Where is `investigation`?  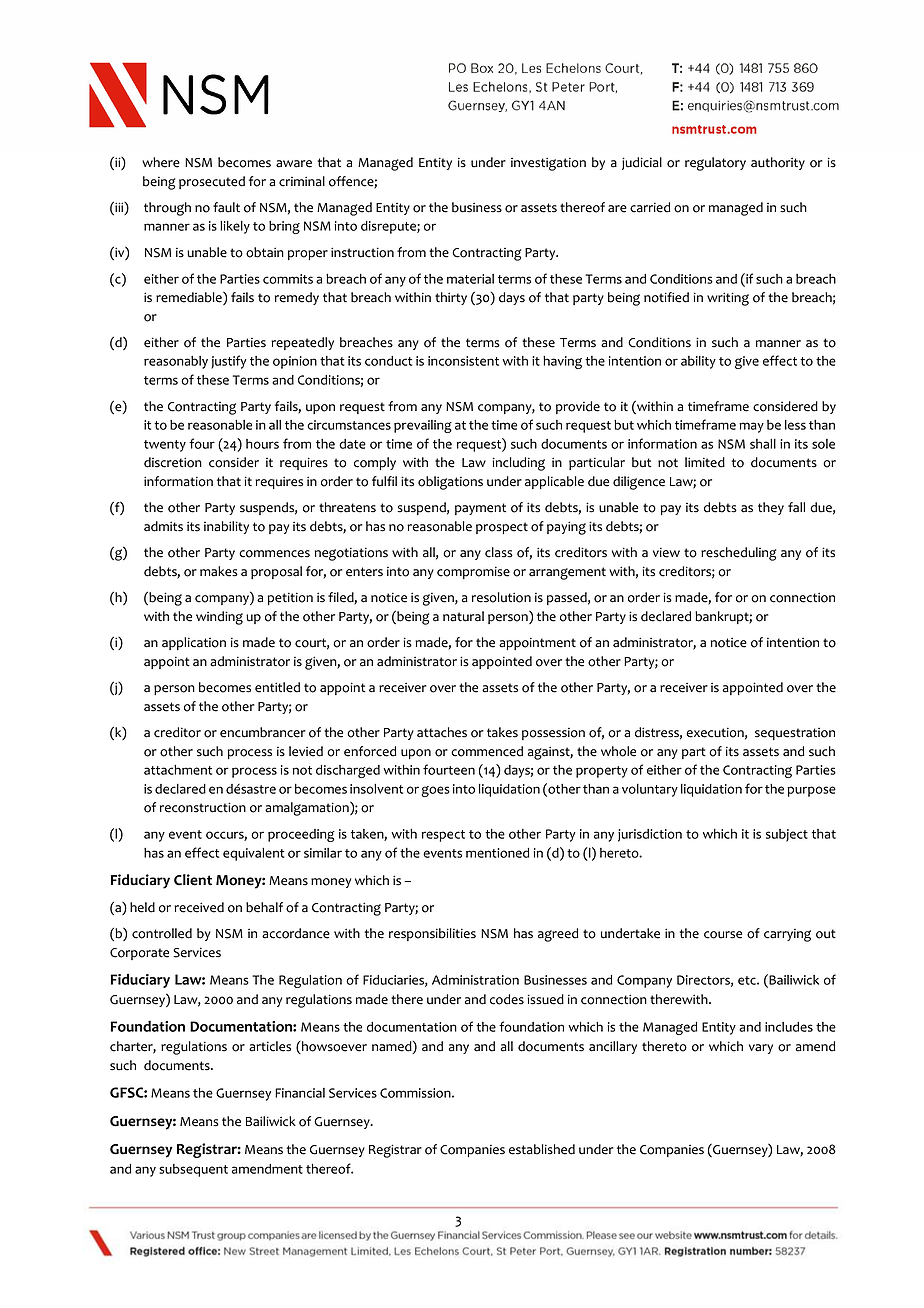
investigation is located at coordinates (548, 164).
